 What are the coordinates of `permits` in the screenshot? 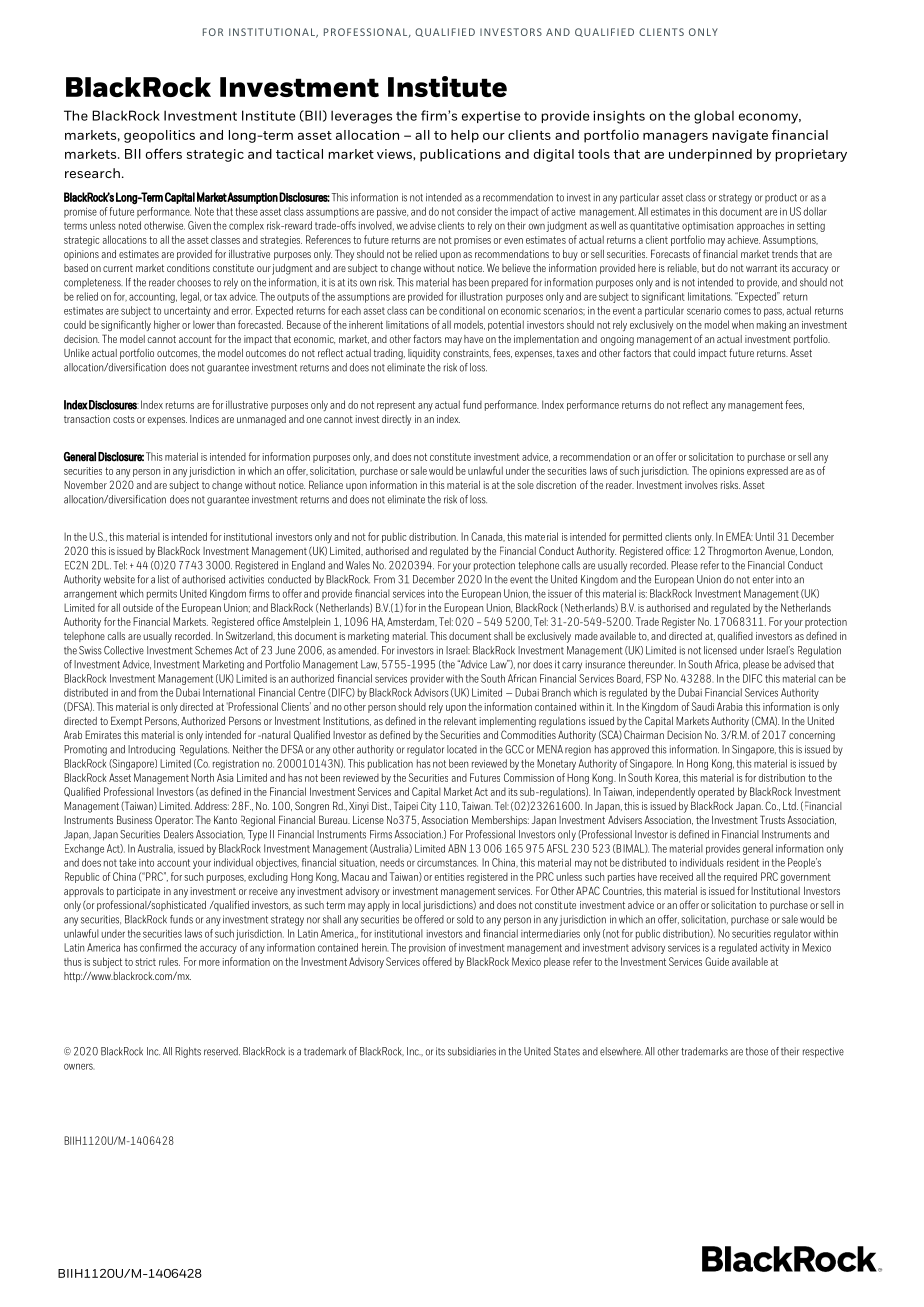 It's located at (162, 595).
